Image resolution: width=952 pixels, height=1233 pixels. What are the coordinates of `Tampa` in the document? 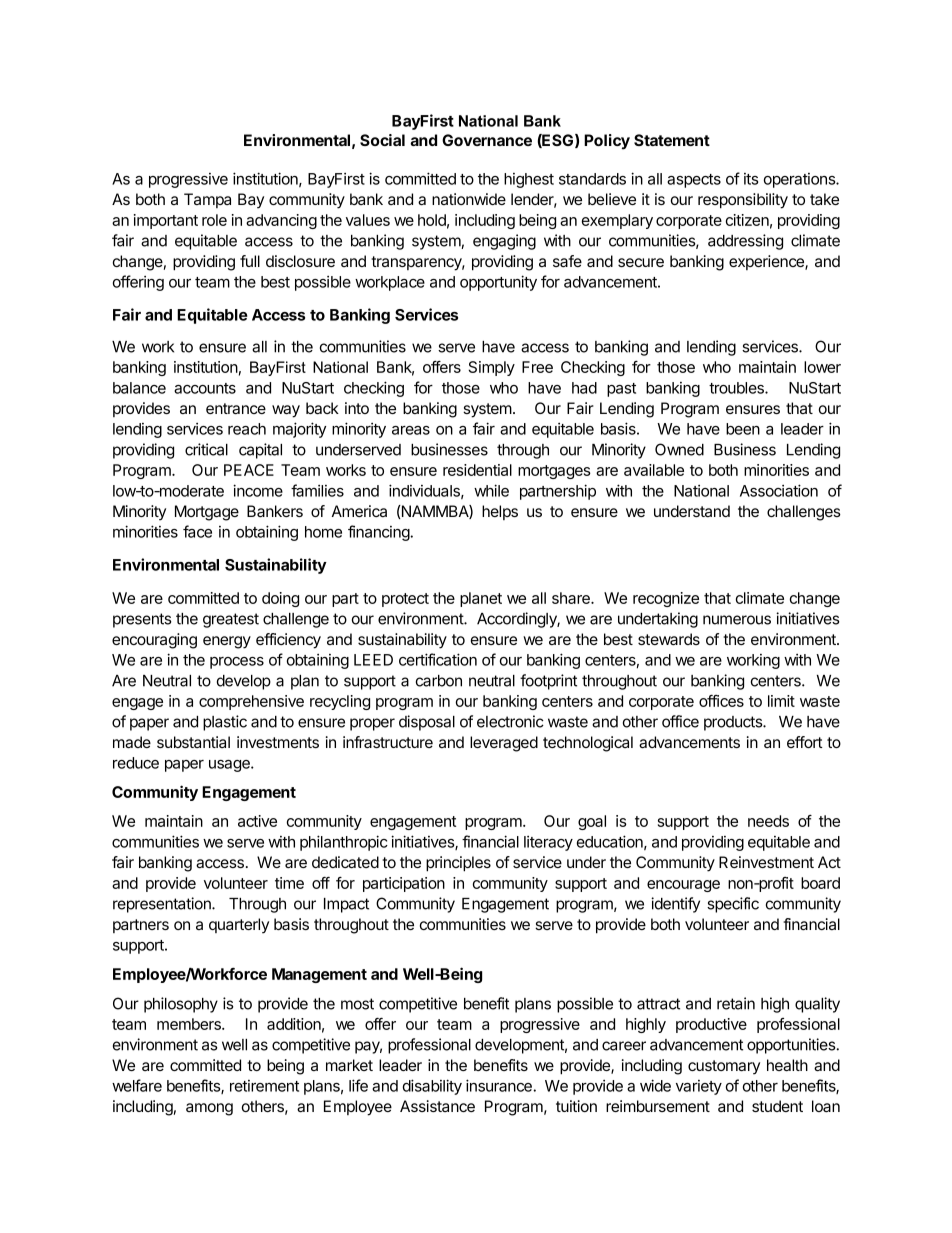 It's located at (207, 200).
